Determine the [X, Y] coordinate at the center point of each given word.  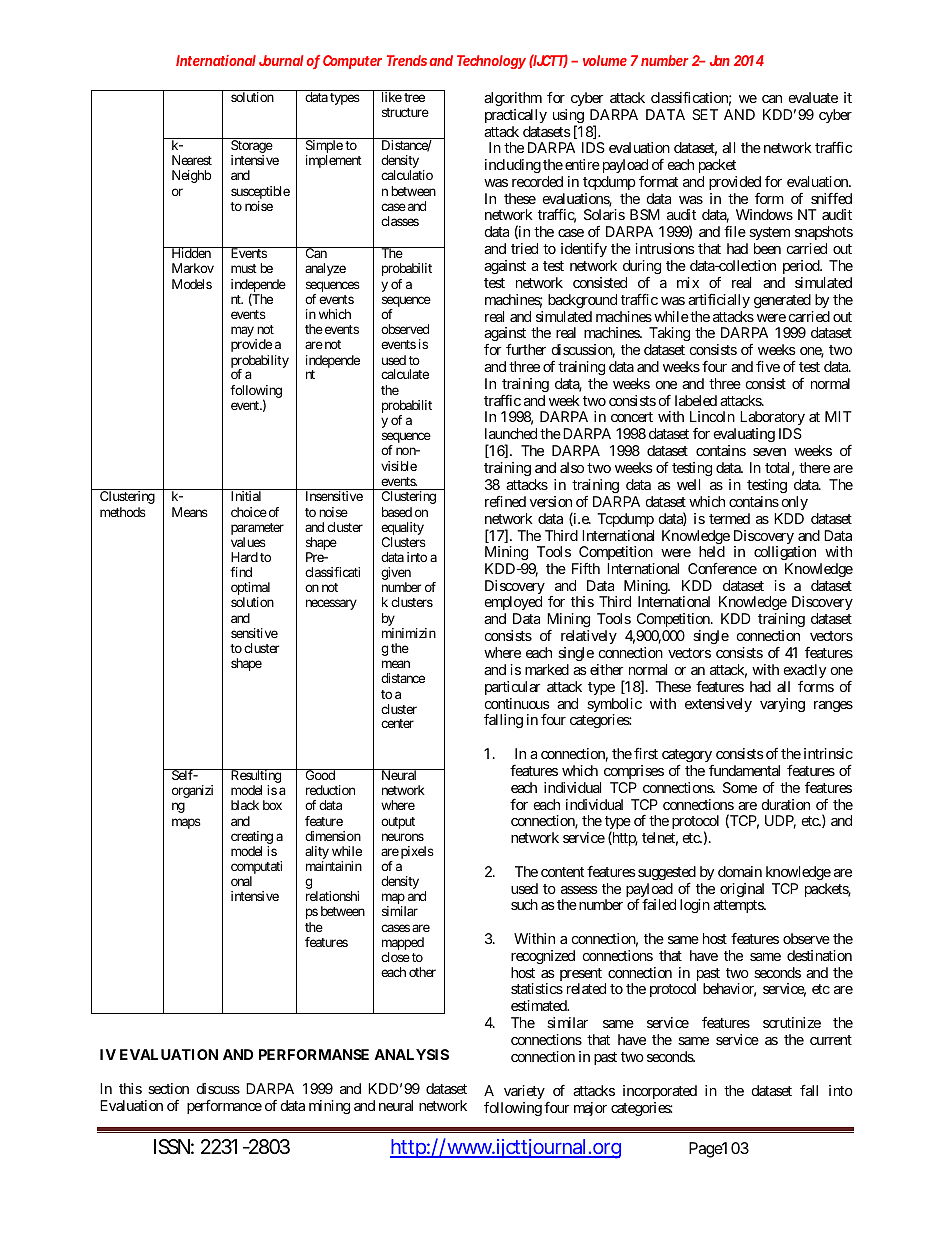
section [168, 1088]
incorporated [660, 1092]
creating [252, 837]
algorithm [513, 99]
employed [513, 605]
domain [740, 871]
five [768, 366]
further [526, 349]
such [524, 904]
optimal [250, 590]
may [243, 333]
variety [524, 1092]
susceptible [260, 194]
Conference [722, 568]
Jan [720, 60]
